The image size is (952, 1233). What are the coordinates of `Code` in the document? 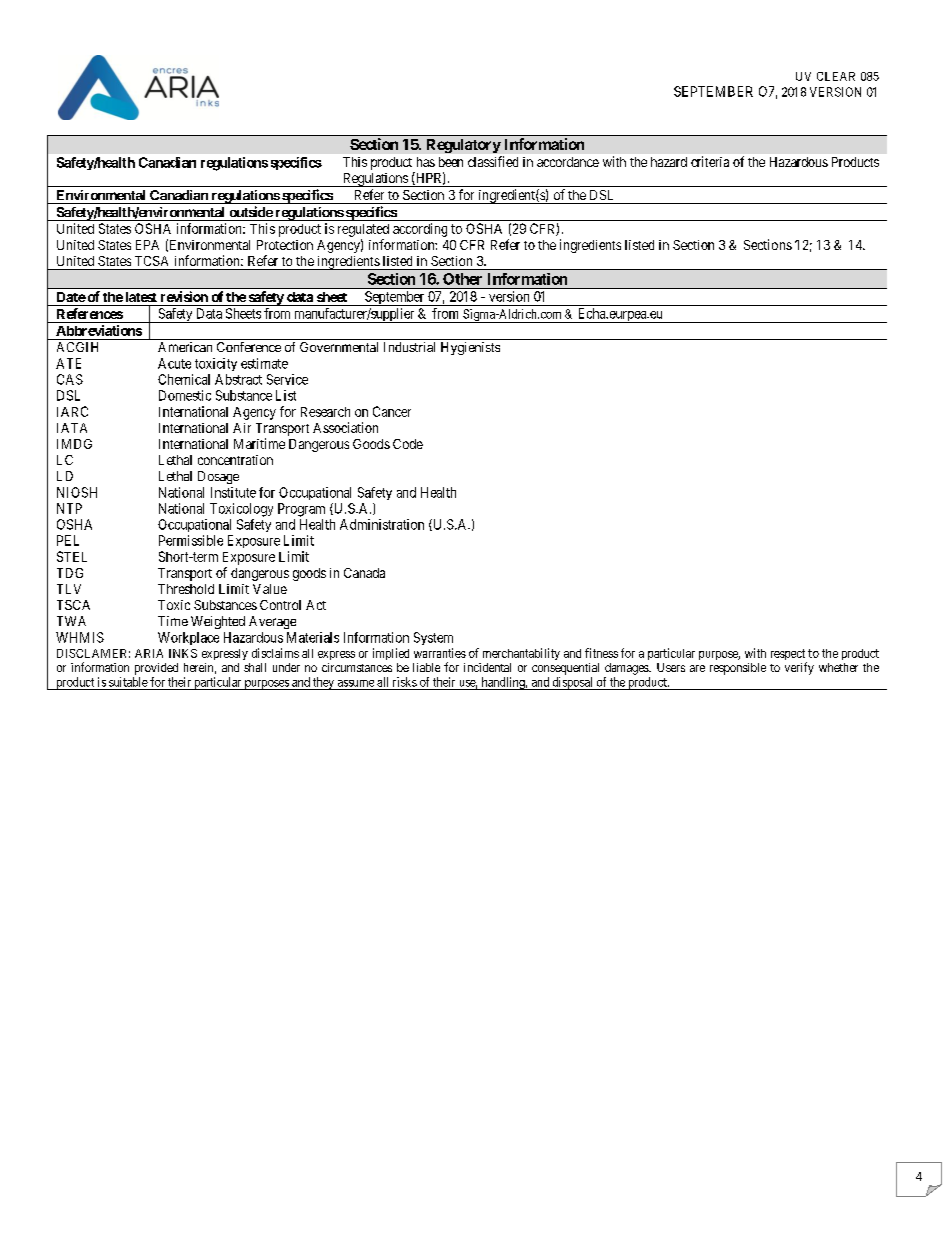 It's located at (408, 444).
